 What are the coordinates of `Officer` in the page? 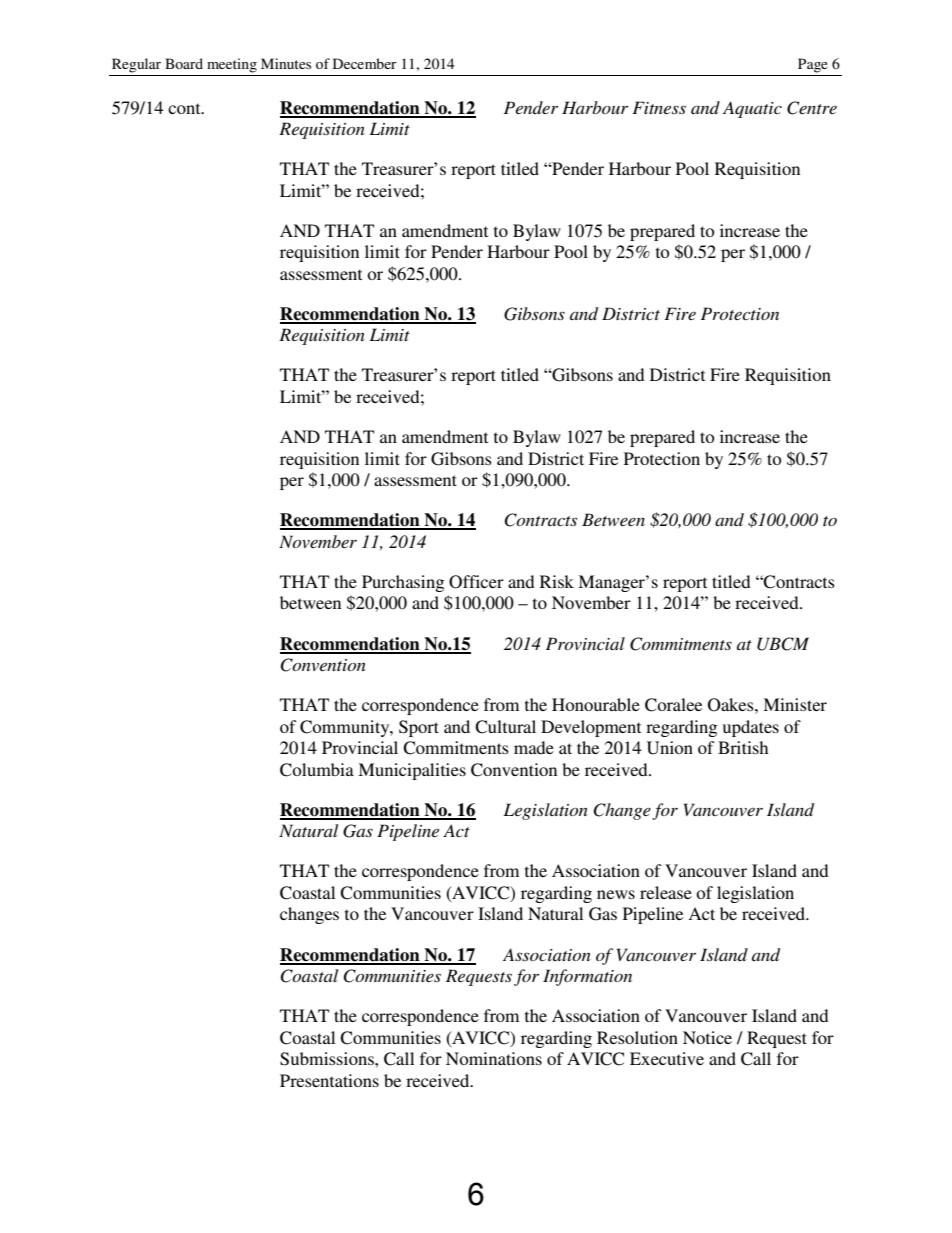 It's located at (476, 582).
